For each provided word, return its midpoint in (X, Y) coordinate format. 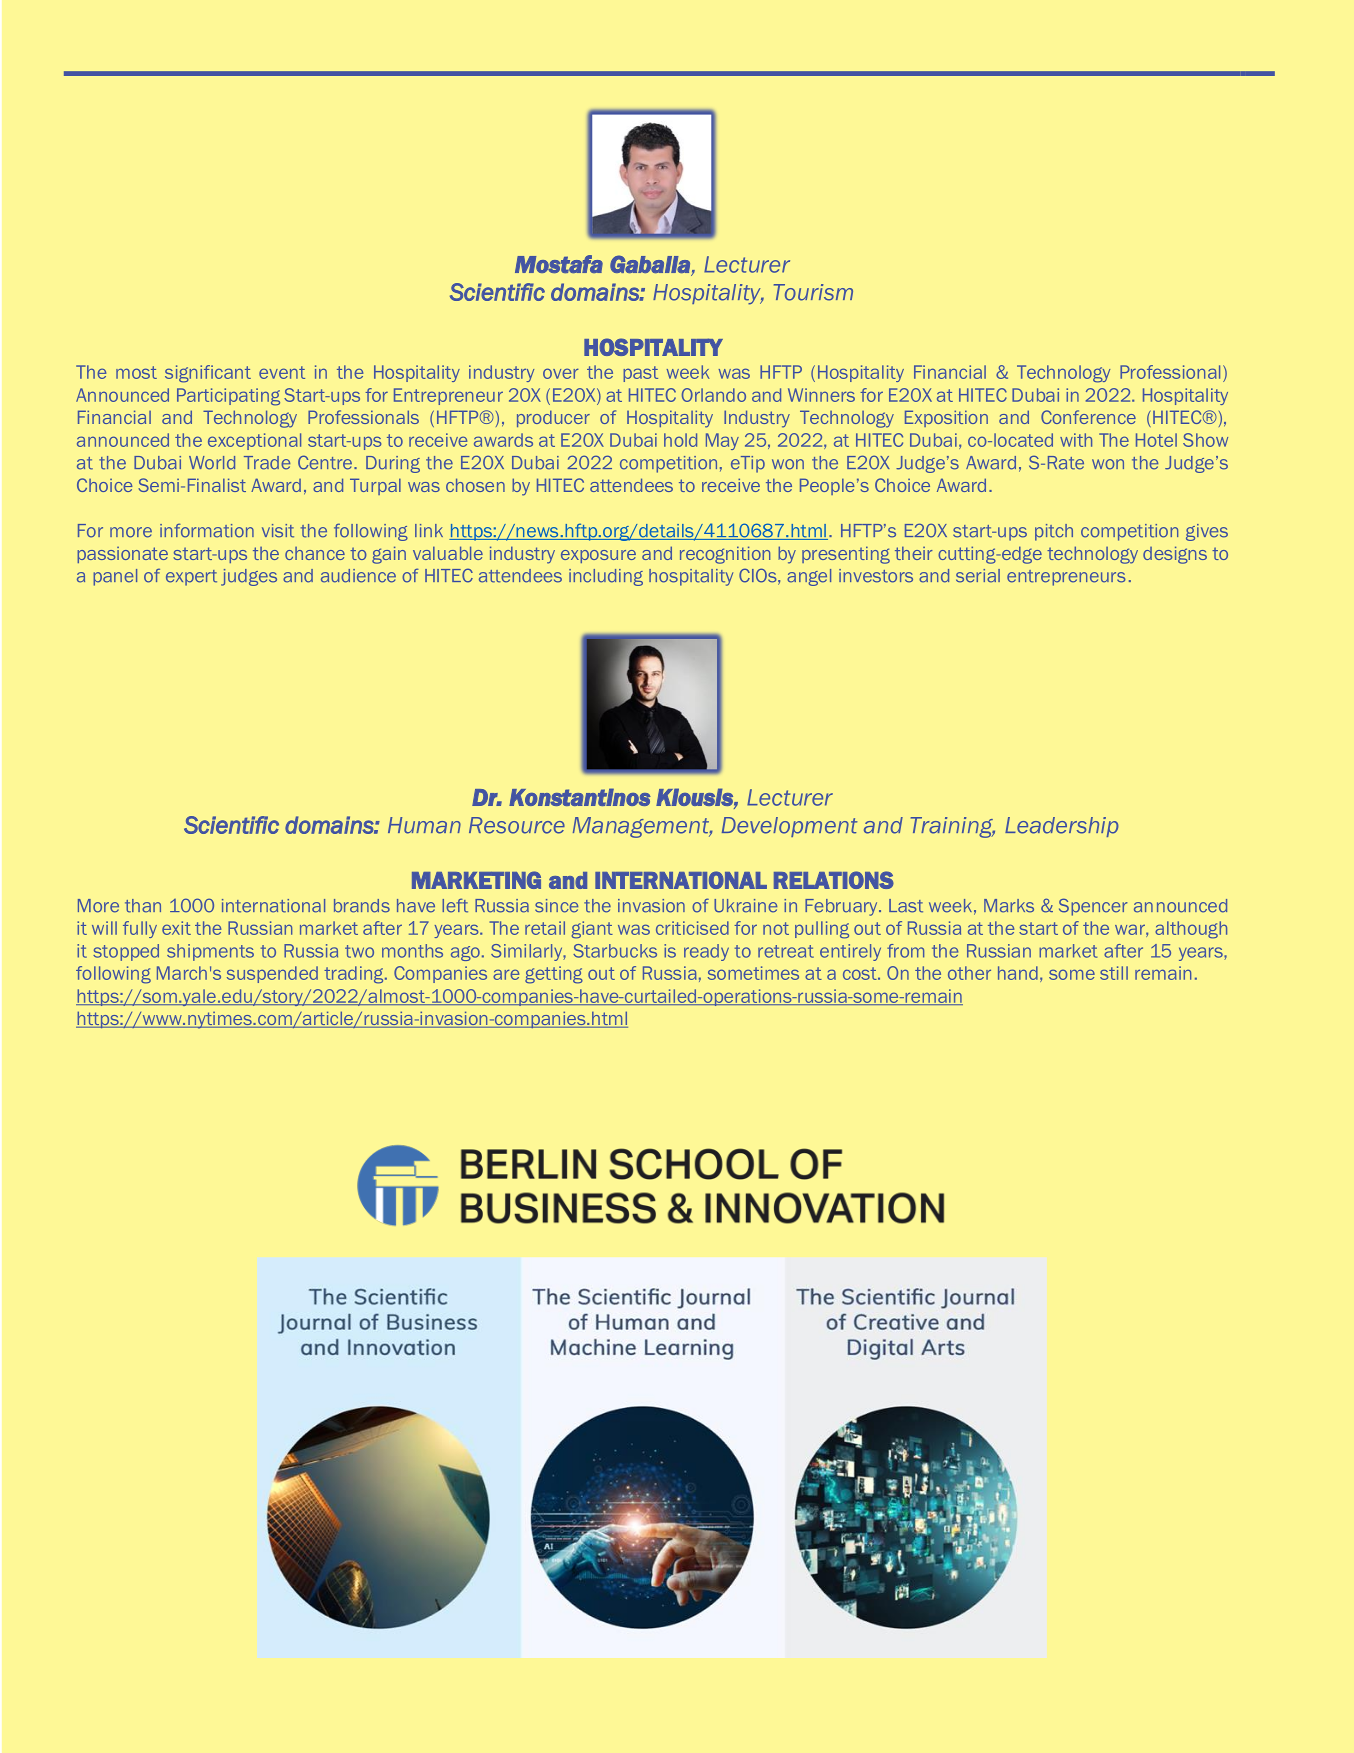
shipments (210, 952)
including (606, 577)
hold (680, 440)
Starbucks (615, 951)
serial (978, 576)
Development (789, 827)
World (212, 463)
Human (424, 825)
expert (191, 578)
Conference (1088, 417)
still (1114, 973)
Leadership (1062, 827)
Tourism (813, 292)
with (1076, 440)
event (282, 372)
